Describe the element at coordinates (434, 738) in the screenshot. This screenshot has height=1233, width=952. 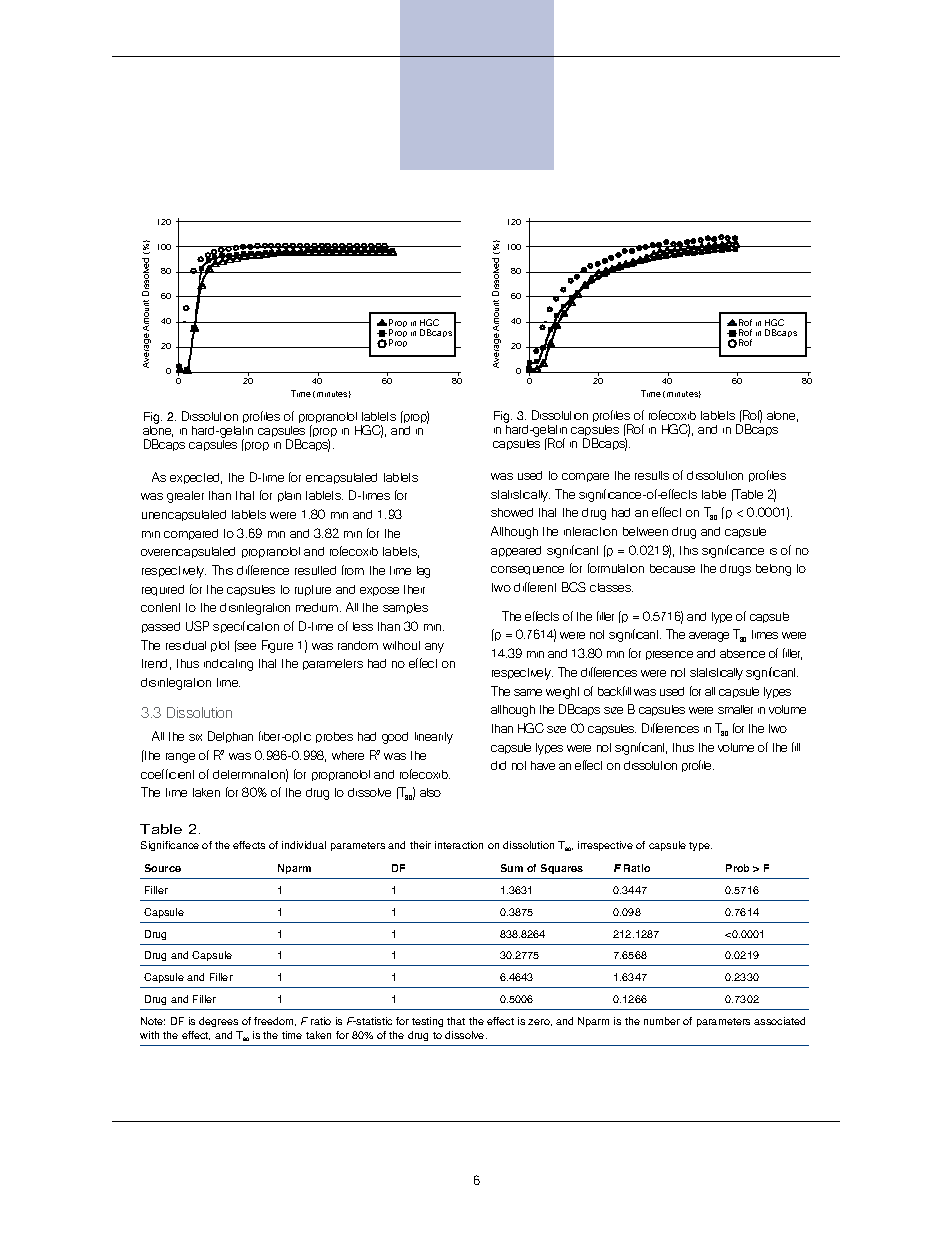
I see `linearity` at that location.
